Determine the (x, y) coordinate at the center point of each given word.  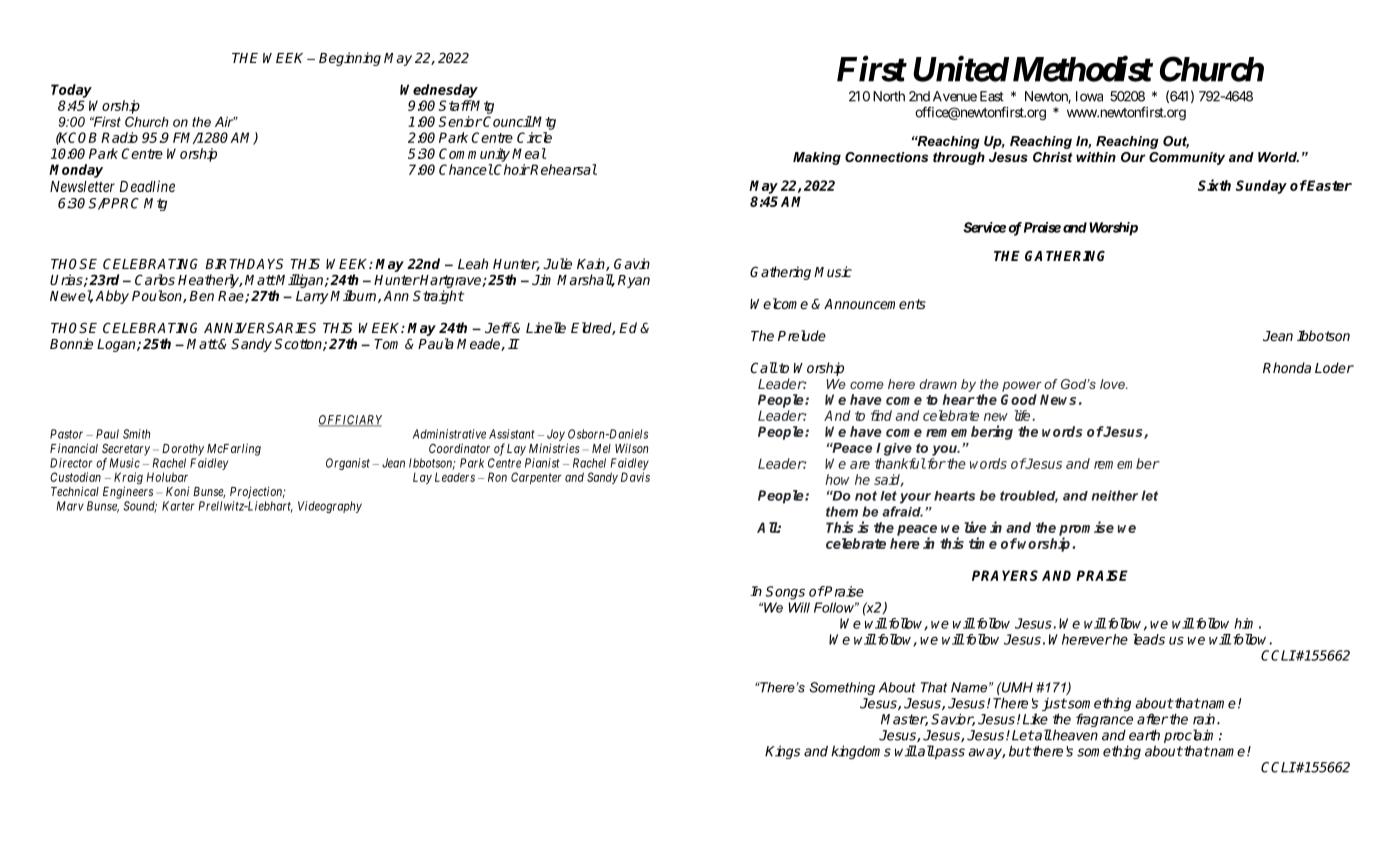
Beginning (350, 59)
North (889, 96)
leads (1149, 639)
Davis (635, 477)
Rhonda (1287, 367)
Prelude (802, 335)
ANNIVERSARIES (260, 327)
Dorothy (183, 450)
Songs (785, 593)
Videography (330, 507)
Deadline (147, 186)
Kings (782, 752)
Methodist (1082, 68)
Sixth (1214, 185)
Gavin (632, 263)
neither (1115, 495)
